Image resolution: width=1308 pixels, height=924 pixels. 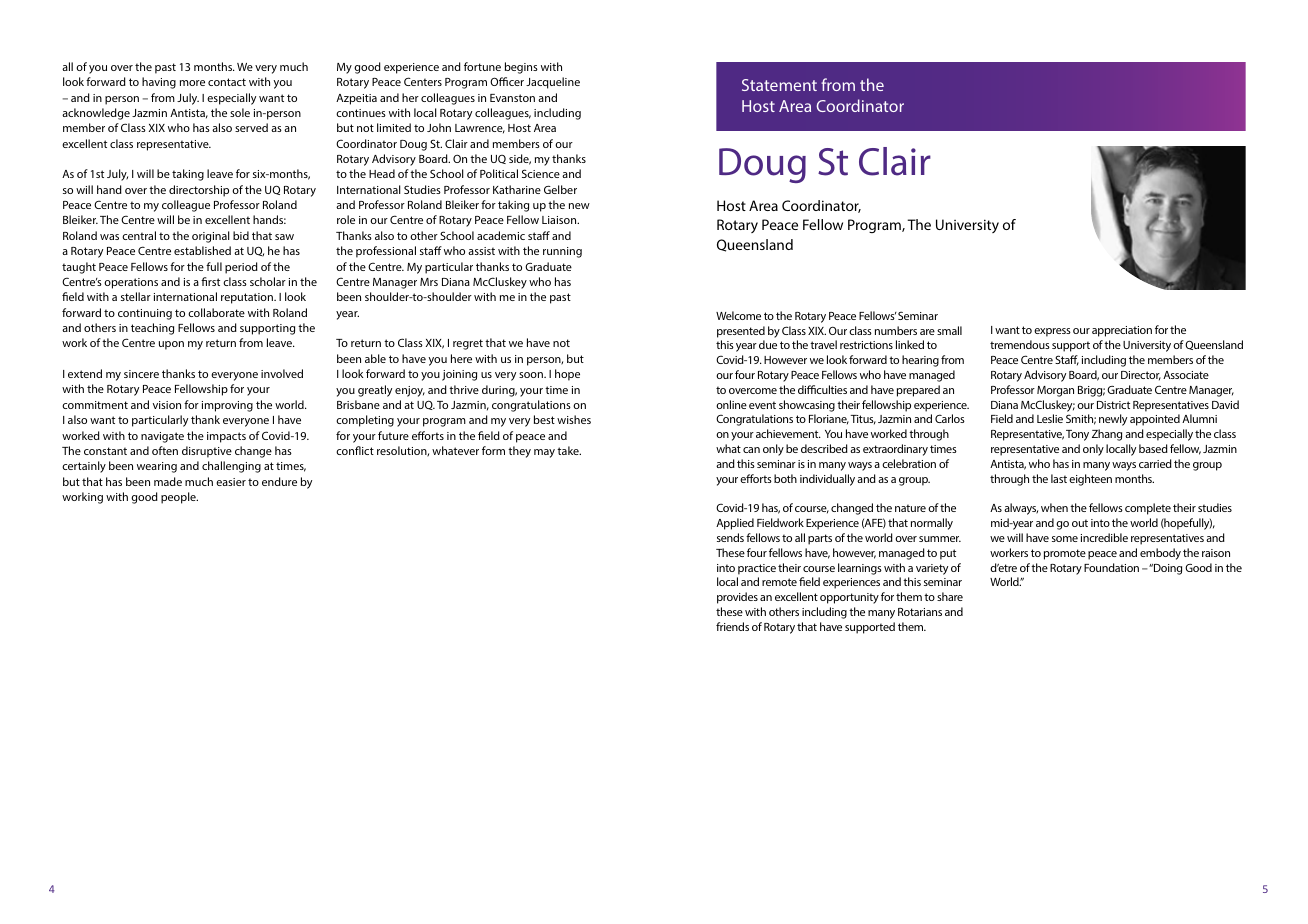 What do you see at coordinates (1077, 435) in the screenshot?
I see `Tony` at bounding box center [1077, 435].
